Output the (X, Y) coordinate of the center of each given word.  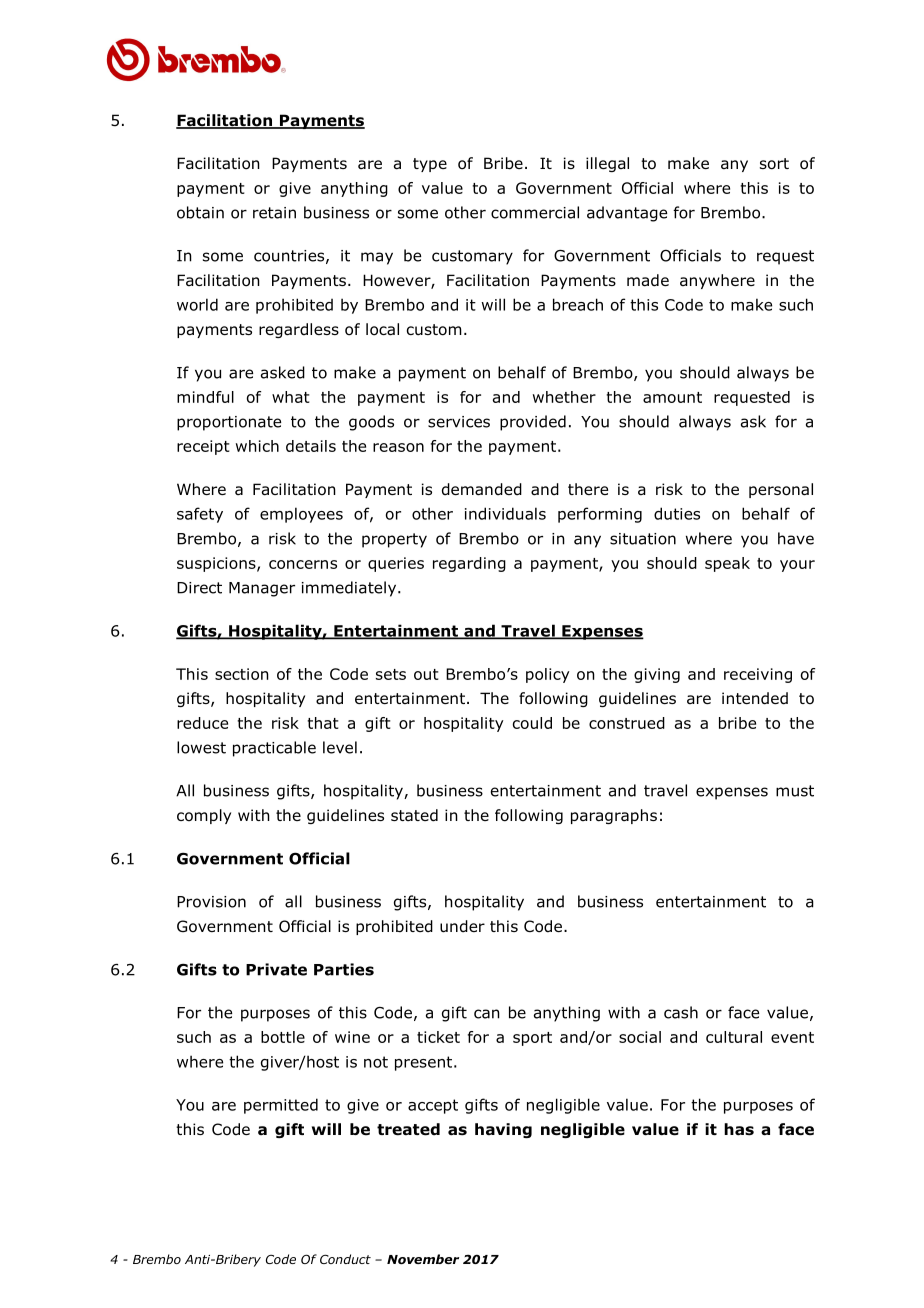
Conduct (345, 1259)
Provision (211, 902)
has (739, 1129)
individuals (505, 513)
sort (774, 164)
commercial (535, 212)
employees (301, 515)
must (795, 791)
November (423, 1259)
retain (274, 213)
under (462, 926)
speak (727, 564)
